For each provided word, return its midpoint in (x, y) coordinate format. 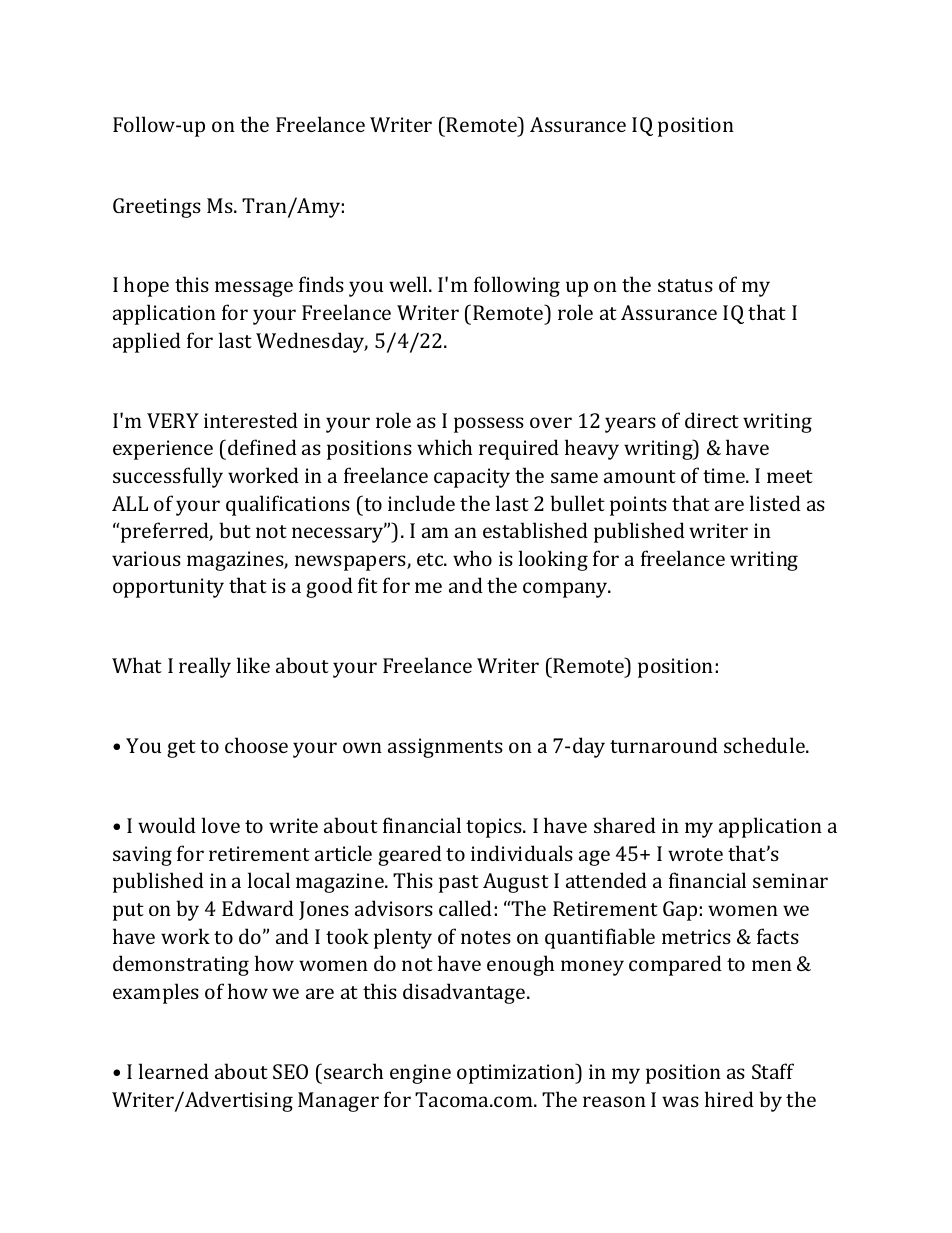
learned (174, 1071)
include (421, 503)
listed (775, 503)
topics (495, 828)
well (409, 284)
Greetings (157, 208)
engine (420, 1074)
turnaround (664, 745)
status (685, 285)
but (235, 530)
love (221, 825)
